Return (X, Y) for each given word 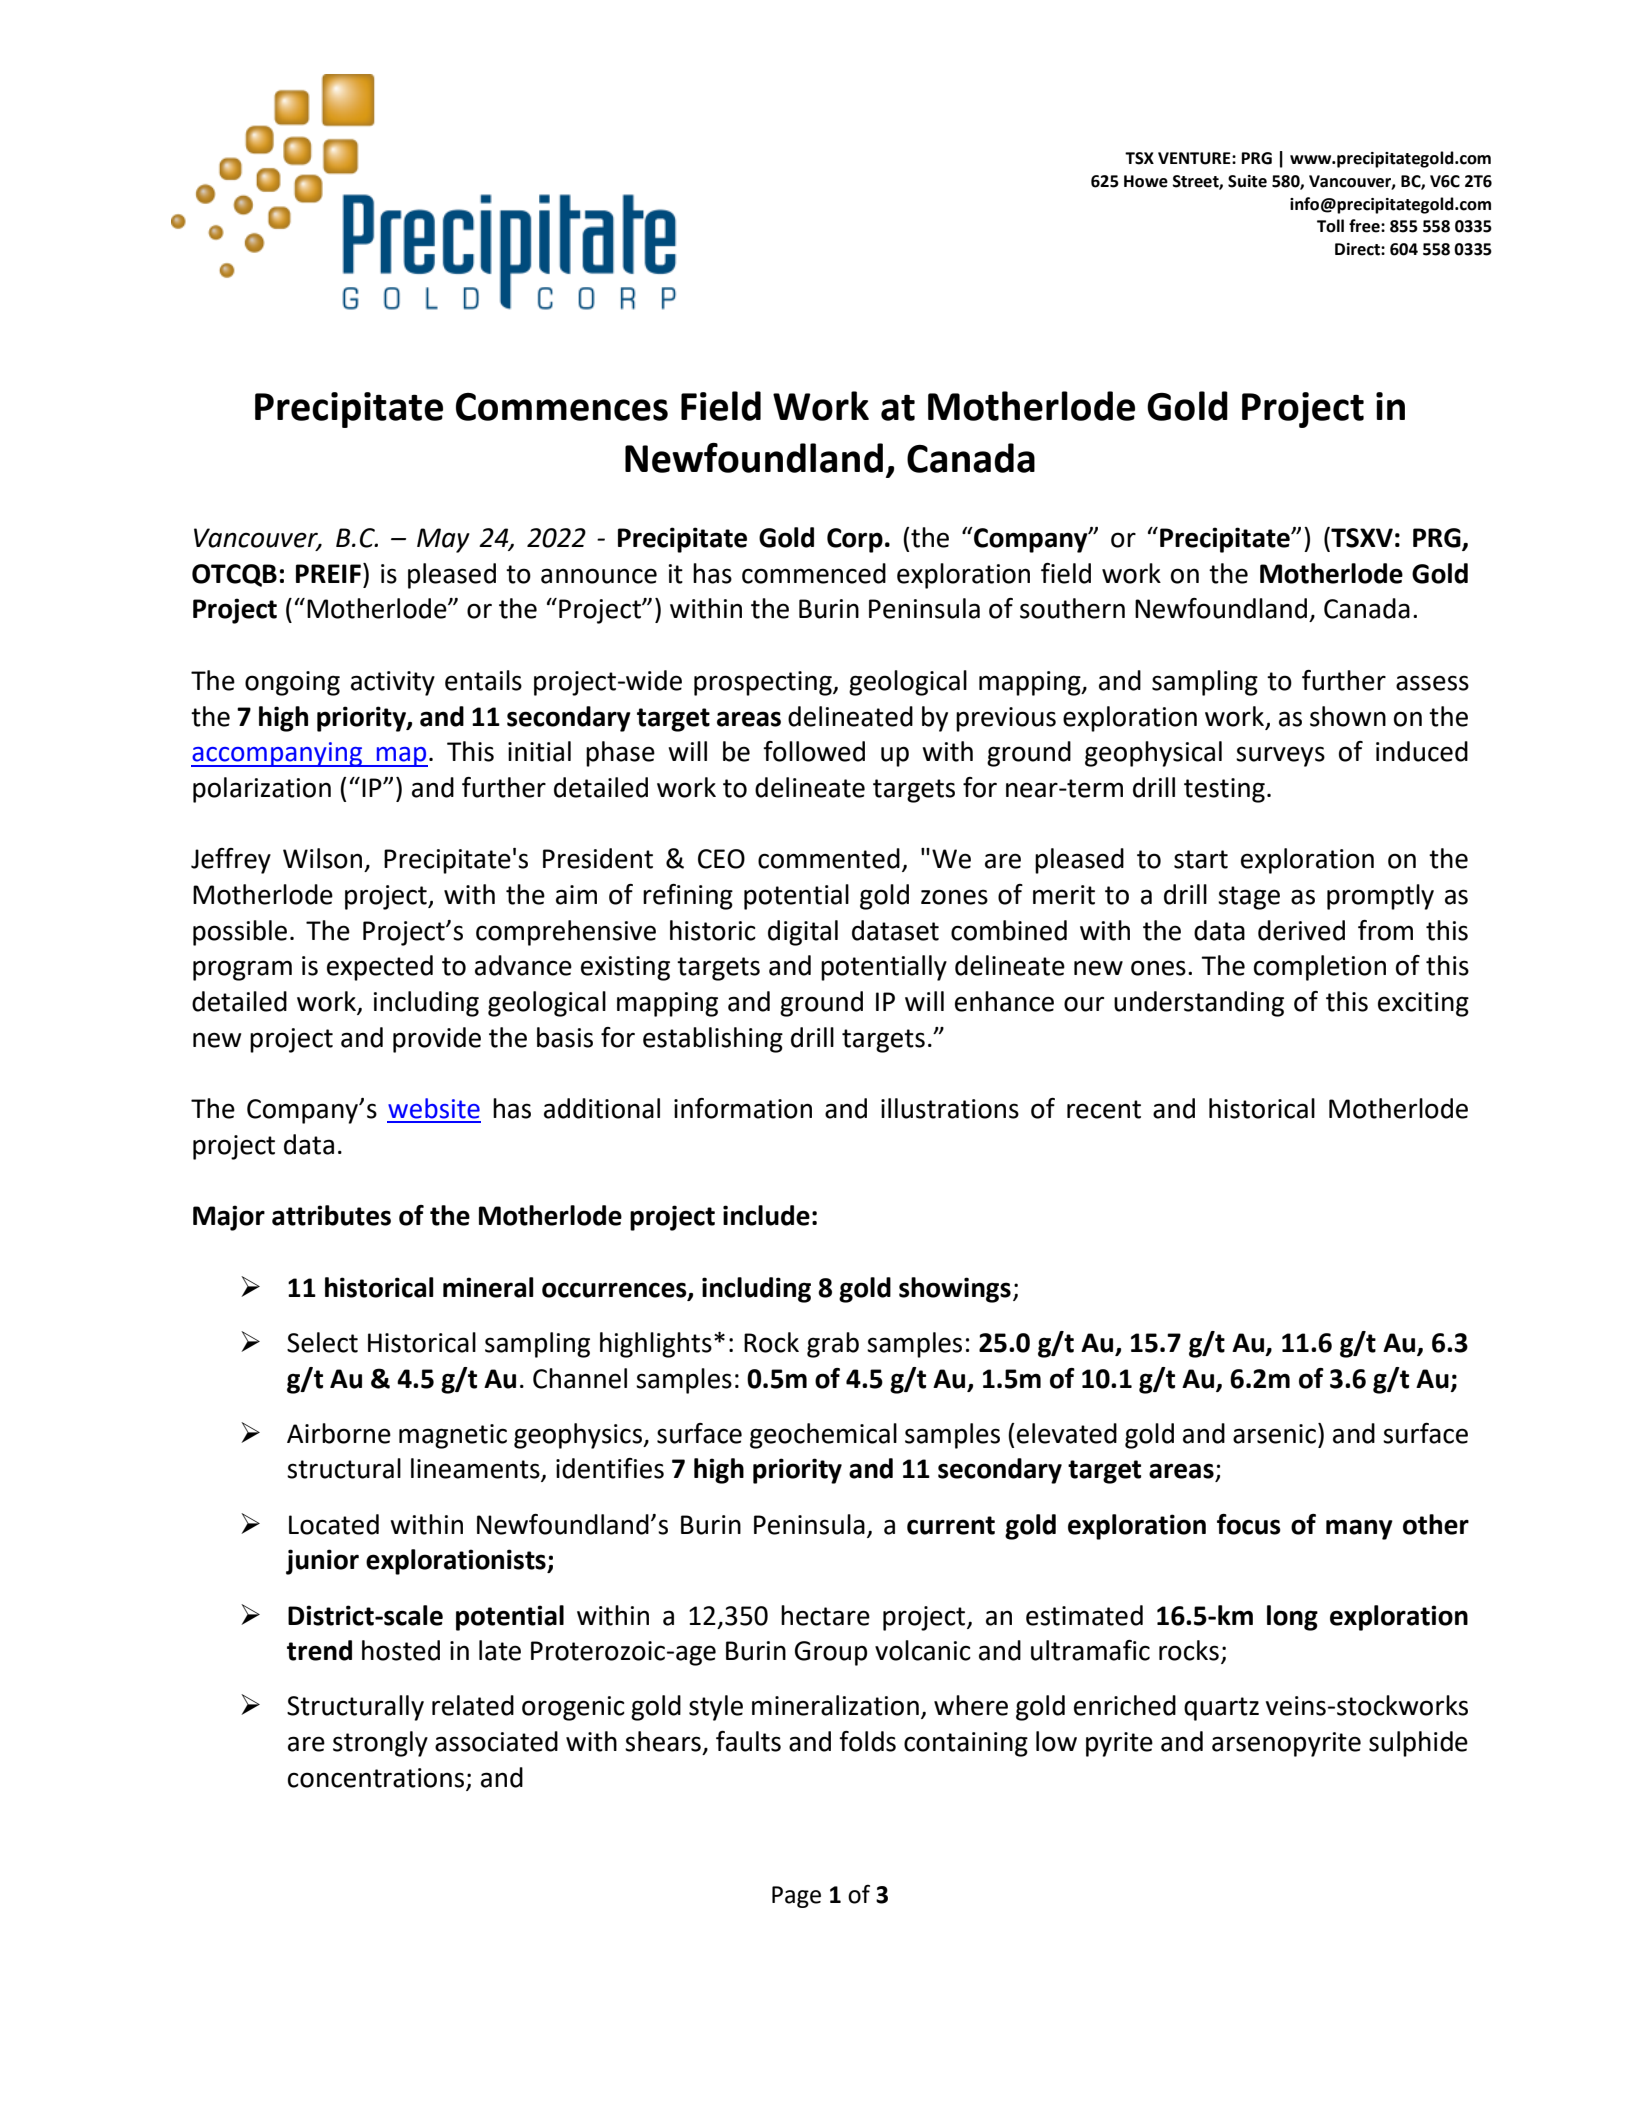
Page (796, 1897)
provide (437, 1040)
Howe (1146, 181)
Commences (562, 407)
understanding (1199, 1004)
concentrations (376, 1778)
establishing (713, 1040)
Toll (1330, 226)
